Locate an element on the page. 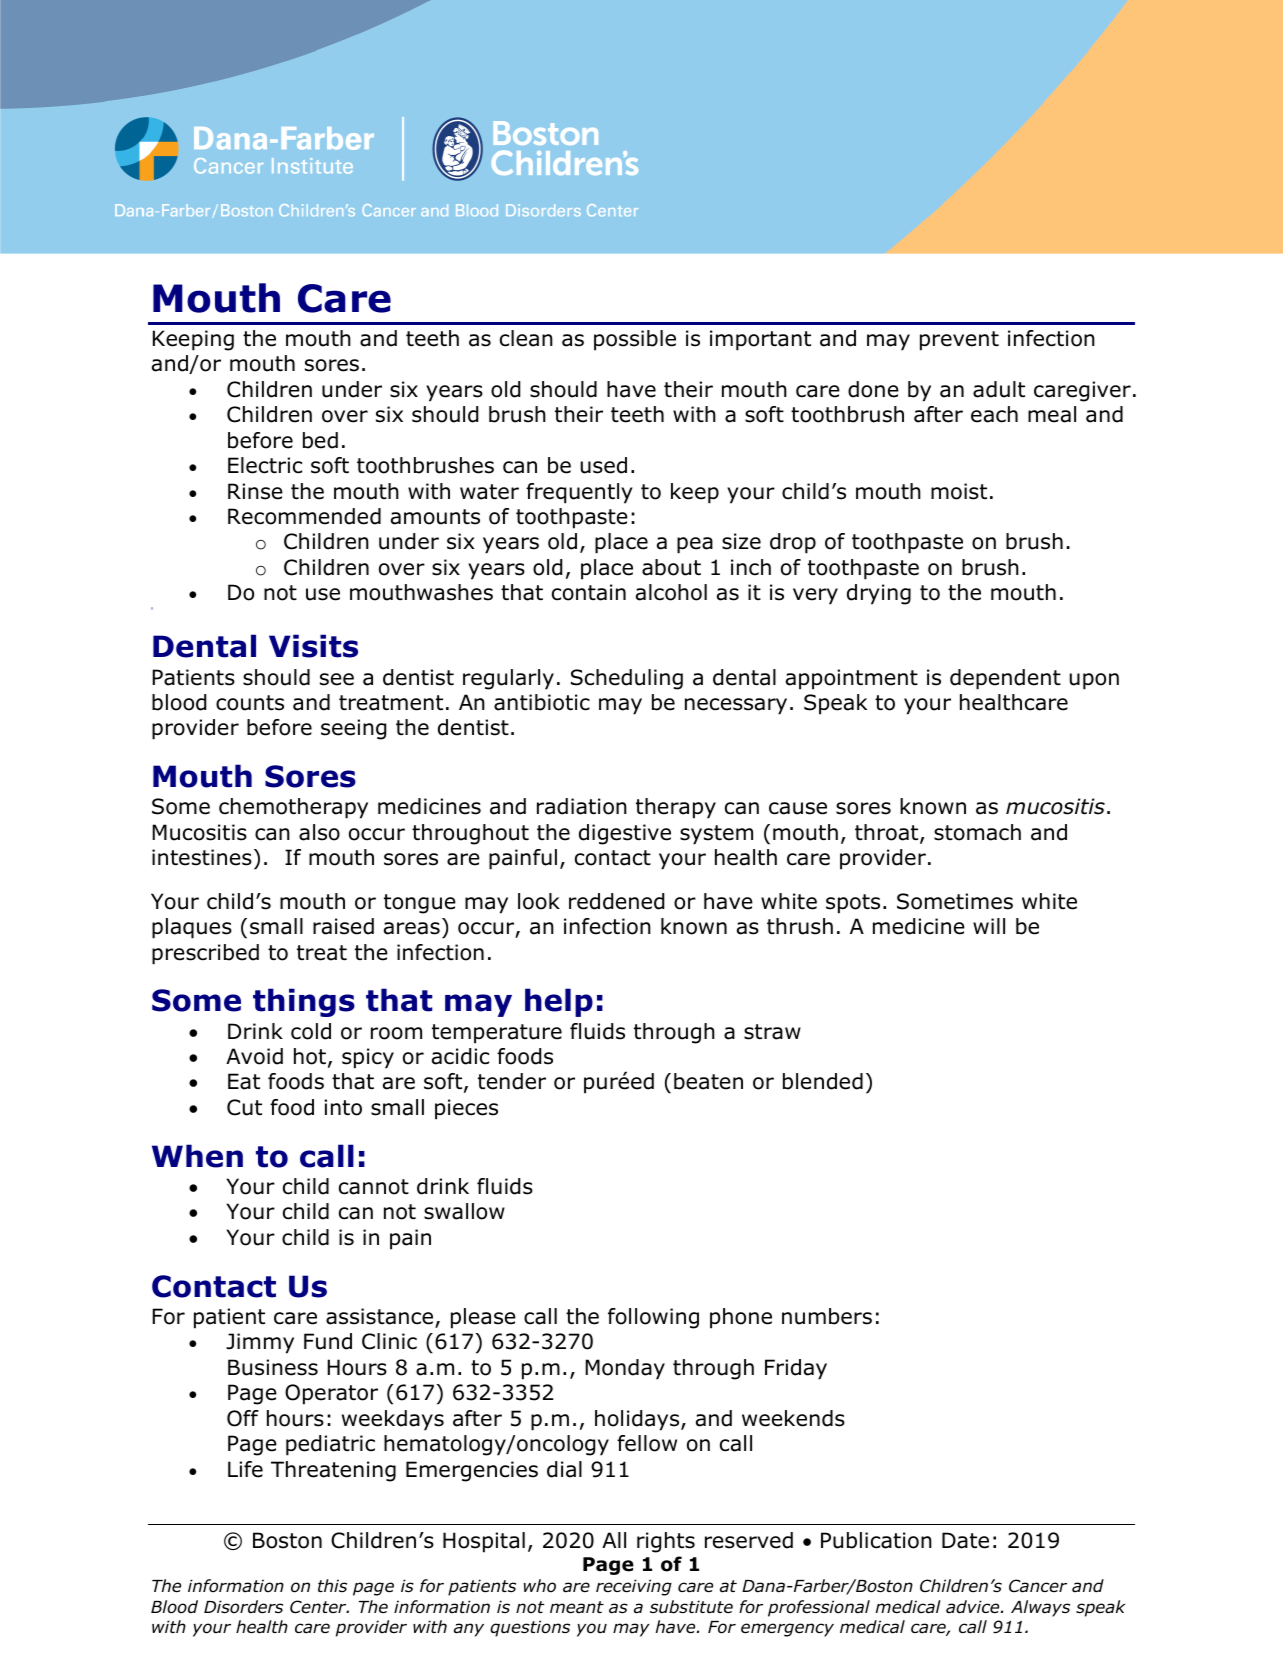 The width and height of the image is (1283, 1660). adult is located at coordinates (999, 389).
